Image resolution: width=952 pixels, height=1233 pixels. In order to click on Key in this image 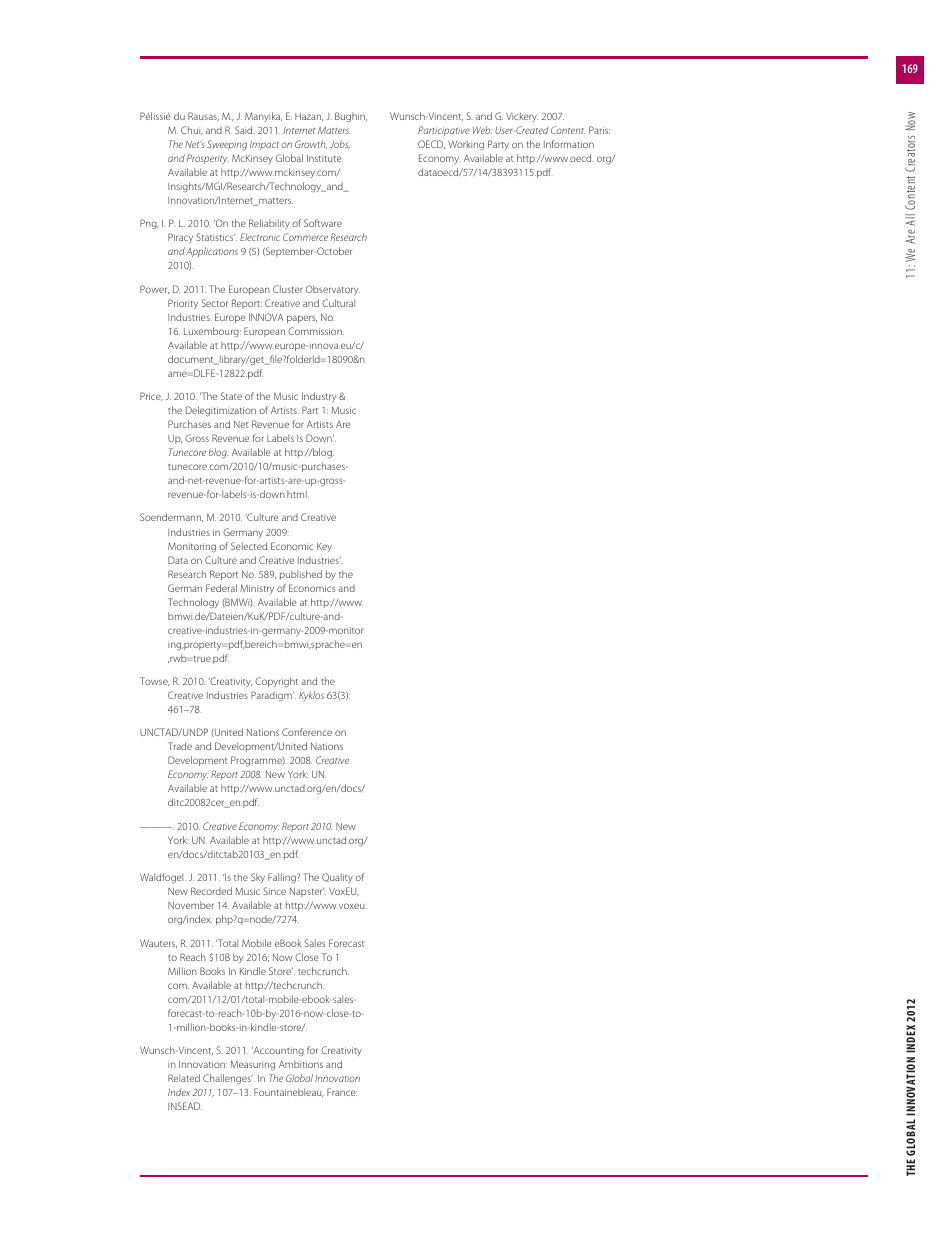, I will do `click(324, 547)`.
